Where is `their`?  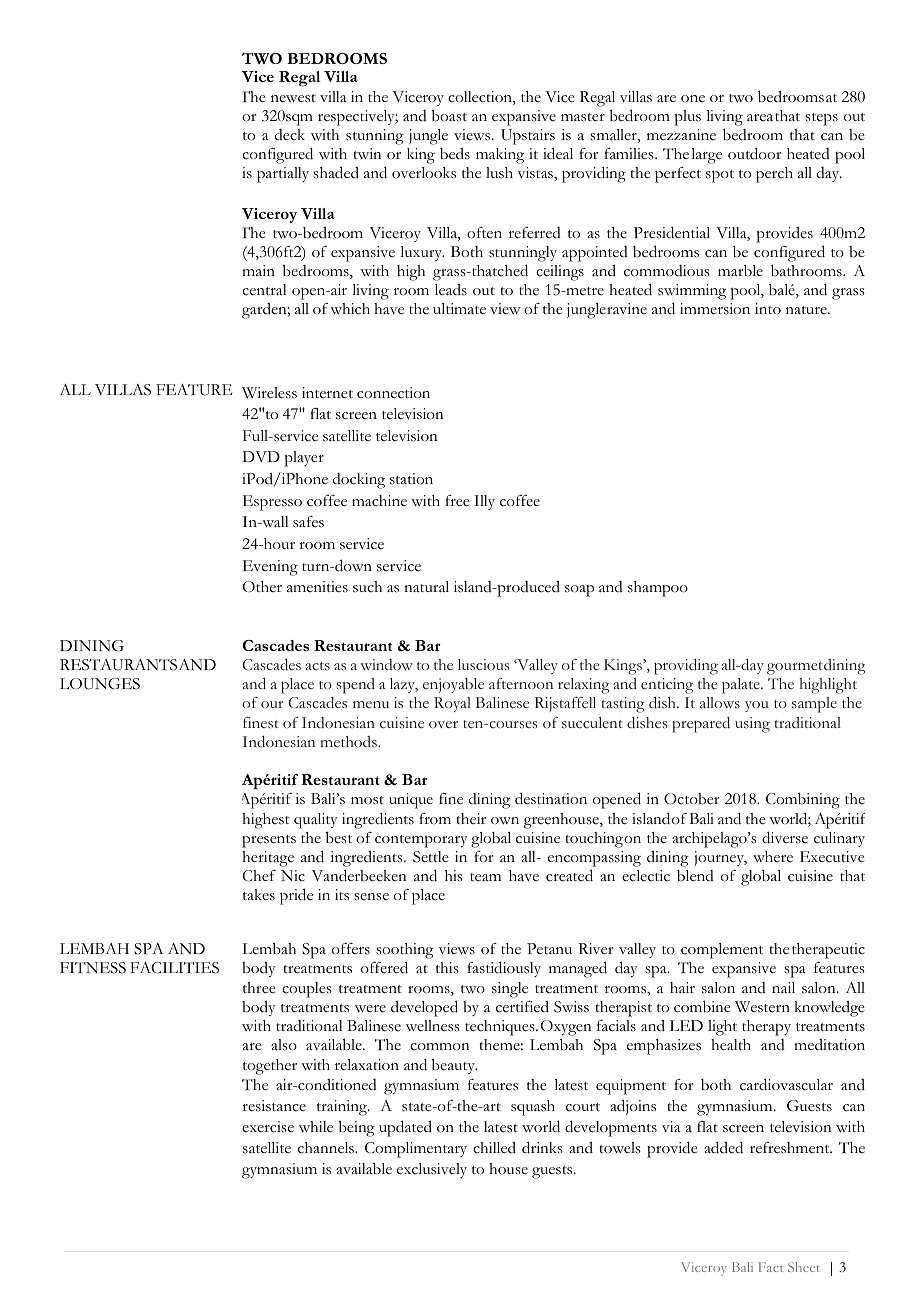
their is located at coordinates (471, 819).
